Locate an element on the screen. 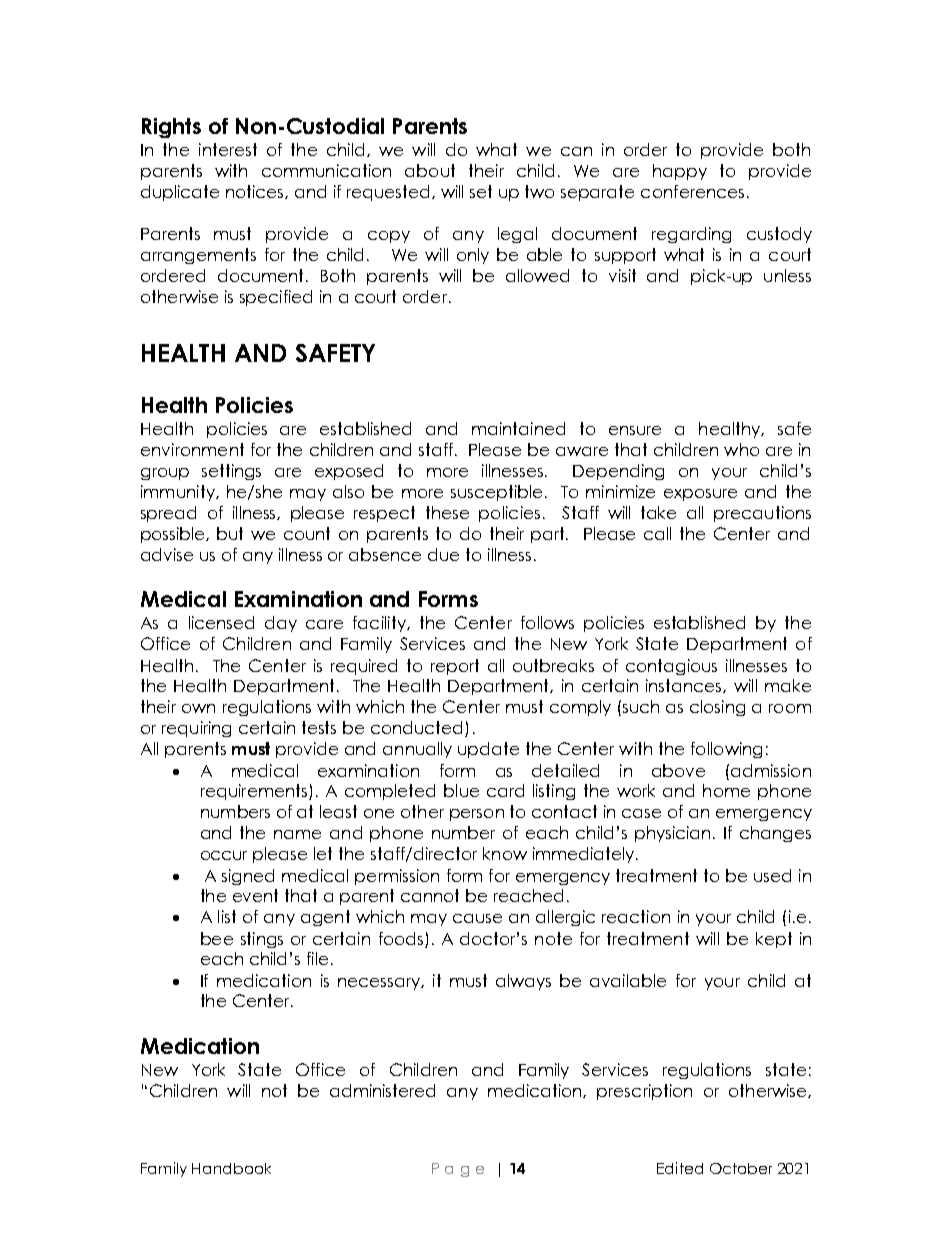 This screenshot has width=952, height=1233. report is located at coordinates (455, 667).
